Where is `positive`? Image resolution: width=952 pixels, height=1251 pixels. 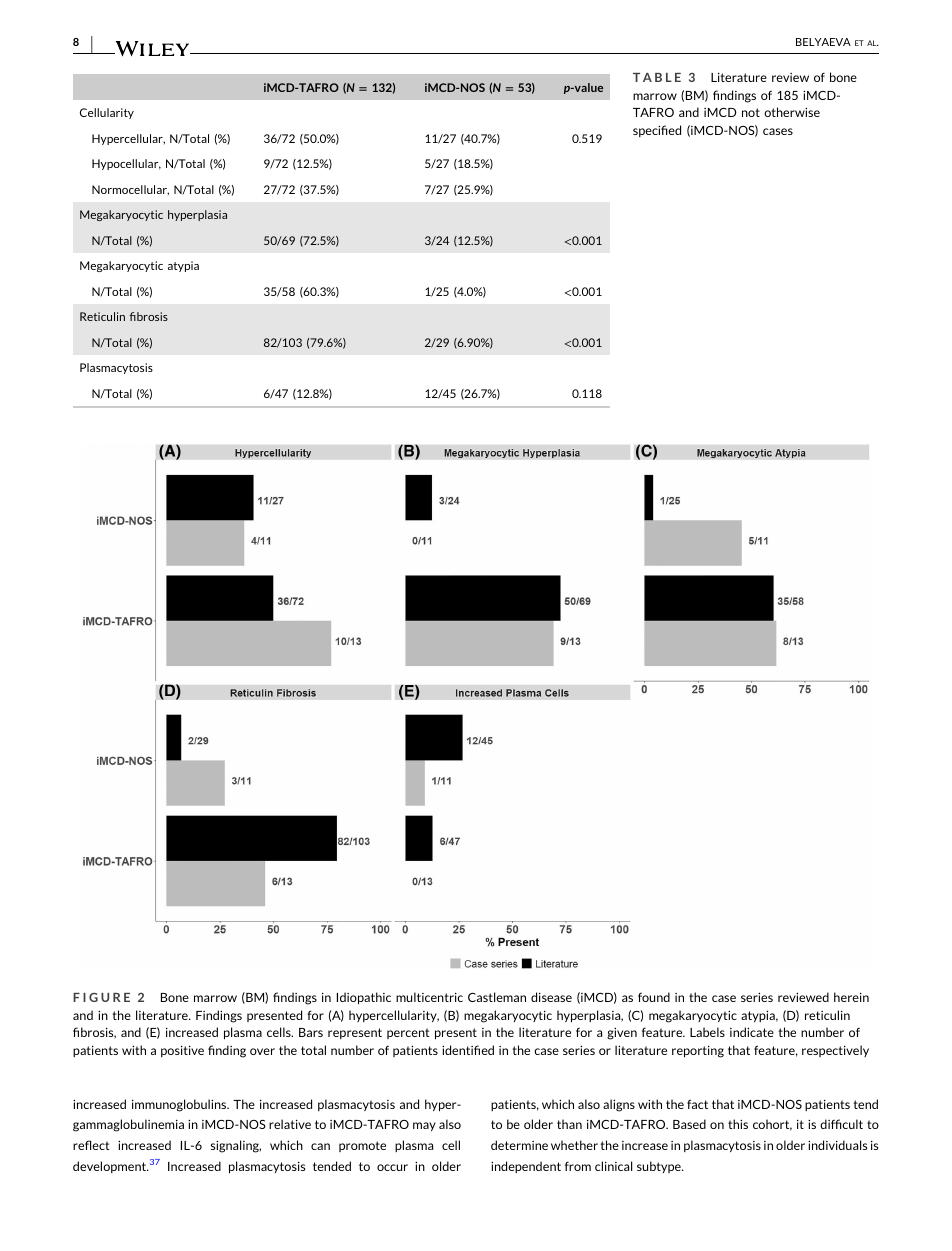
positive is located at coordinates (182, 1051).
